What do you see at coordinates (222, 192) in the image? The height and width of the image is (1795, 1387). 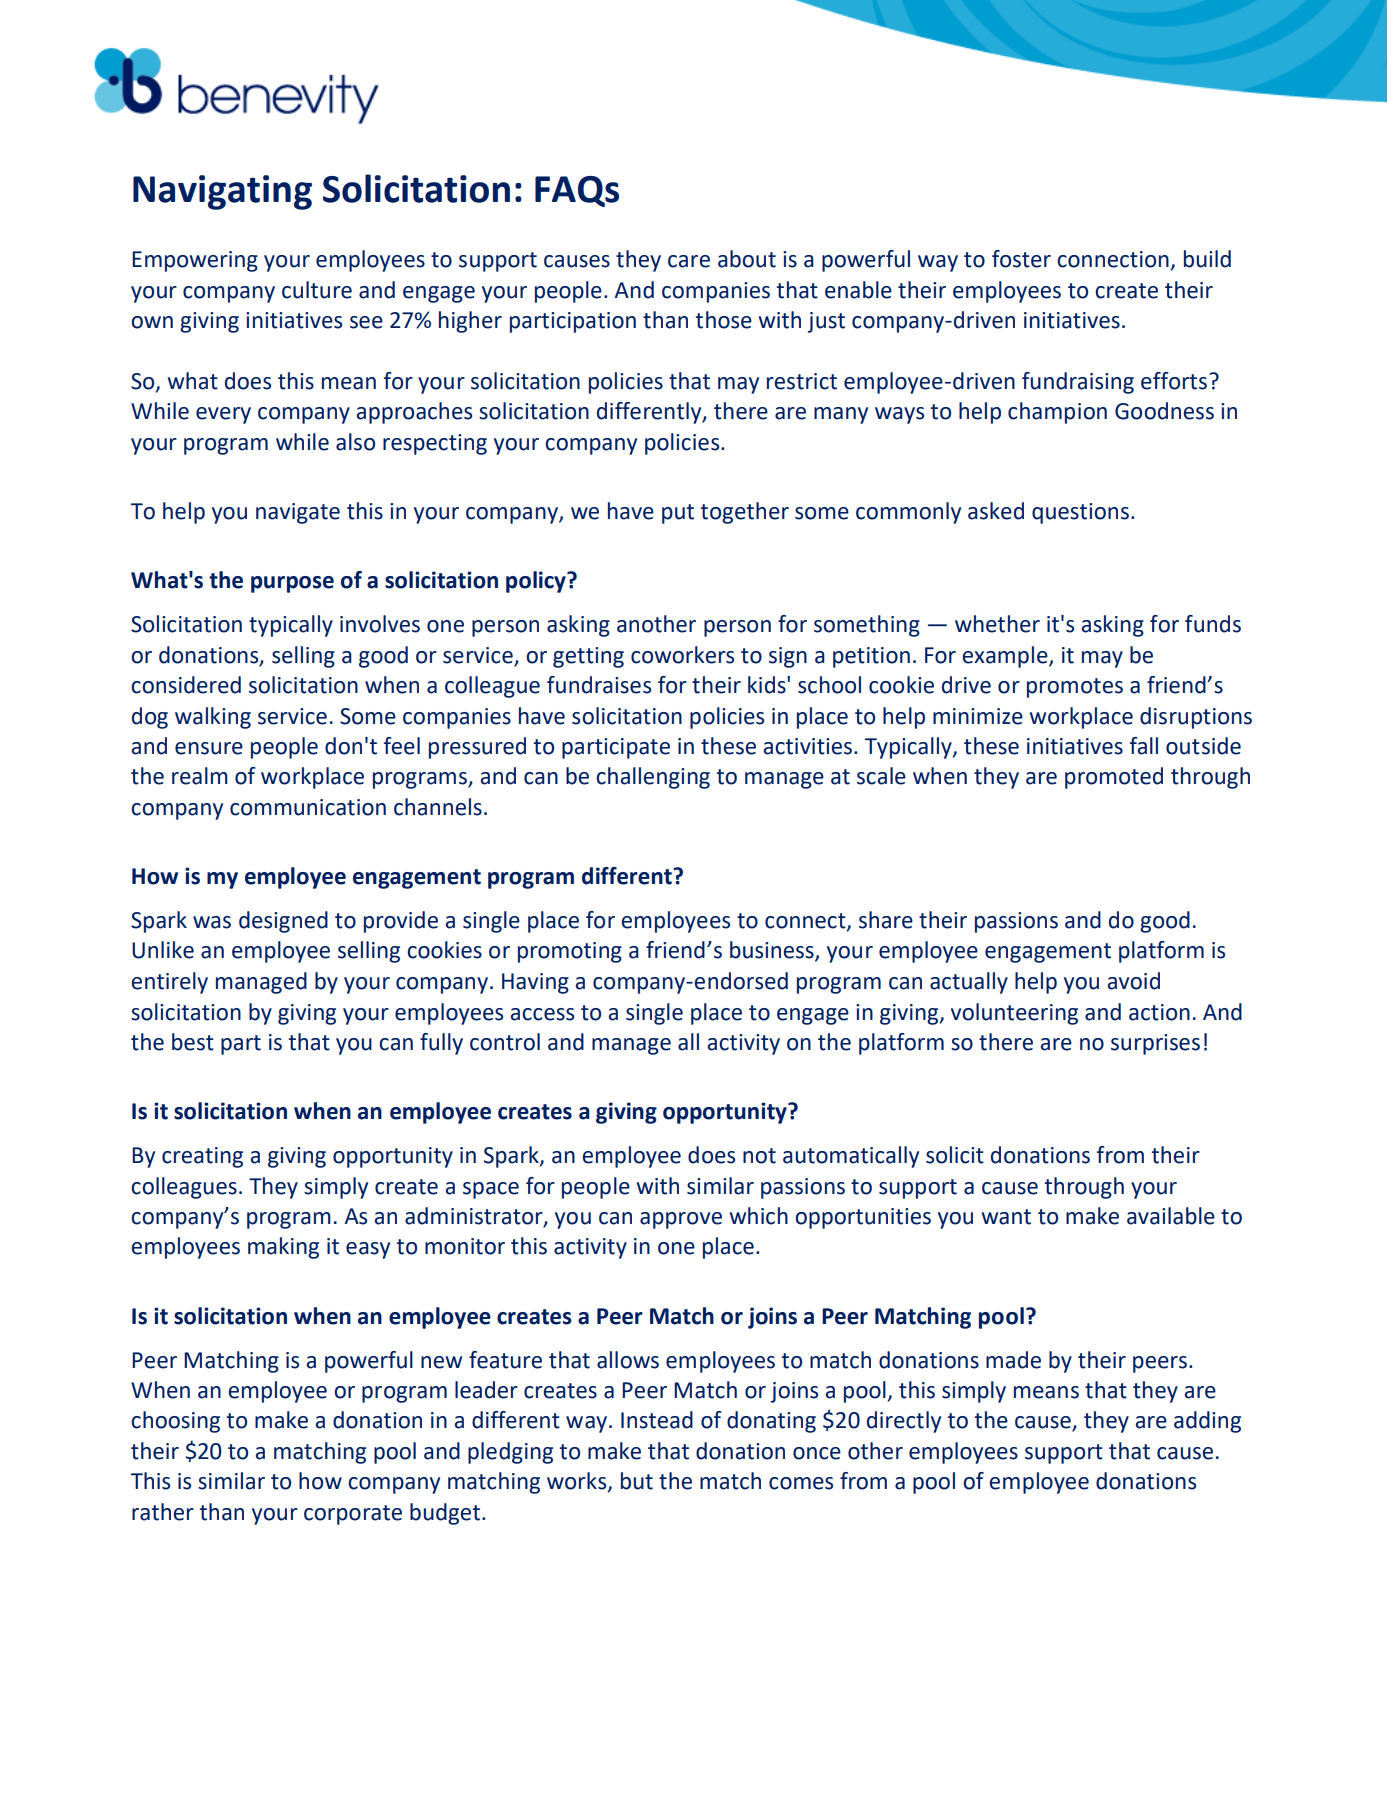 I see `Navigating` at bounding box center [222, 192].
